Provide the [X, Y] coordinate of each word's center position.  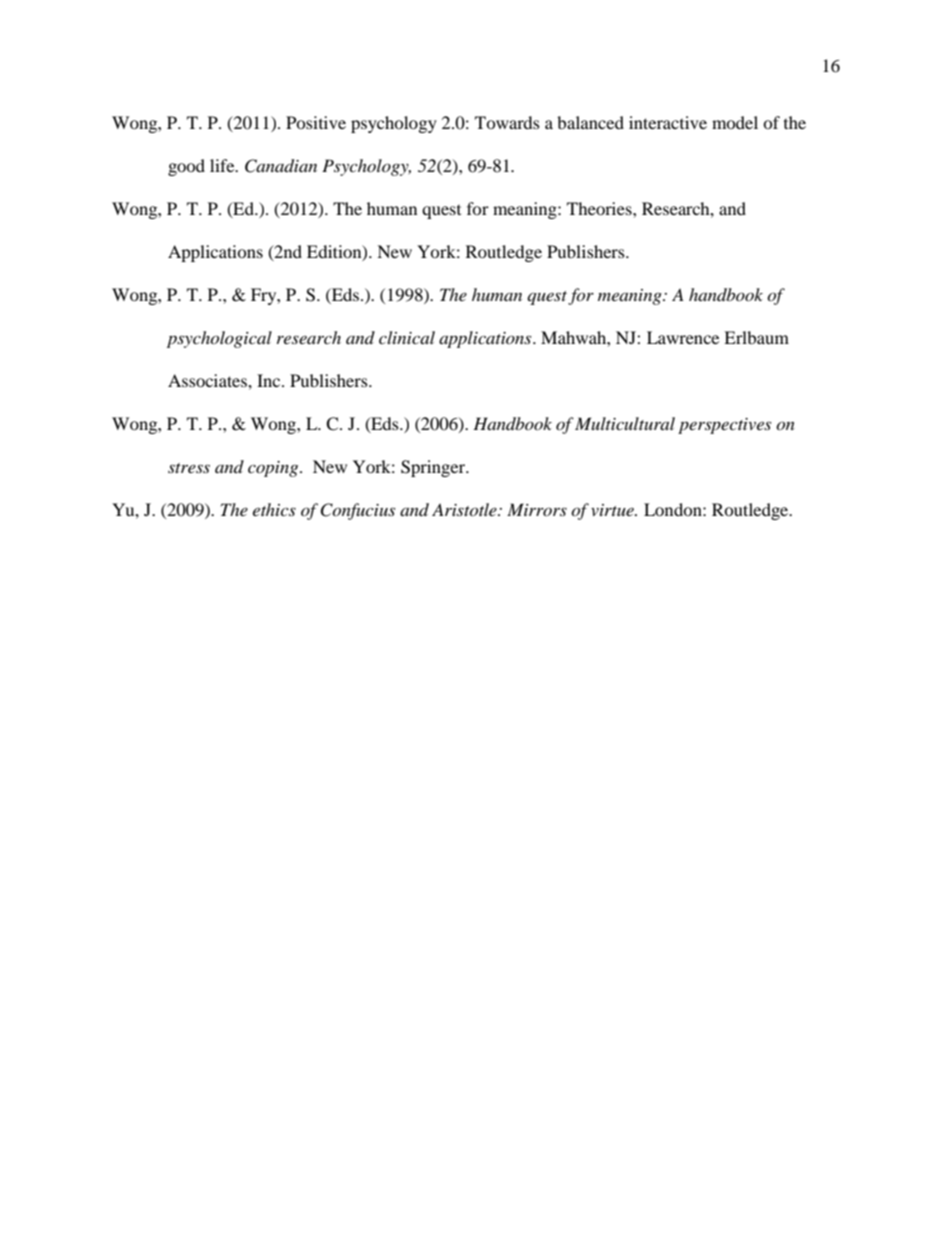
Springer [434, 468]
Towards [507, 122]
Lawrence [683, 337]
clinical [407, 337]
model [735, 122]
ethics [274, 509]
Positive [316, 122]
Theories [600, 208]
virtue [613, 510]
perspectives [724, 426]
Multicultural [625, 423]
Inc [270, 380]
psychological [219, 339]
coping [274, 469]
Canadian [281, 166]
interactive [668, 122]
